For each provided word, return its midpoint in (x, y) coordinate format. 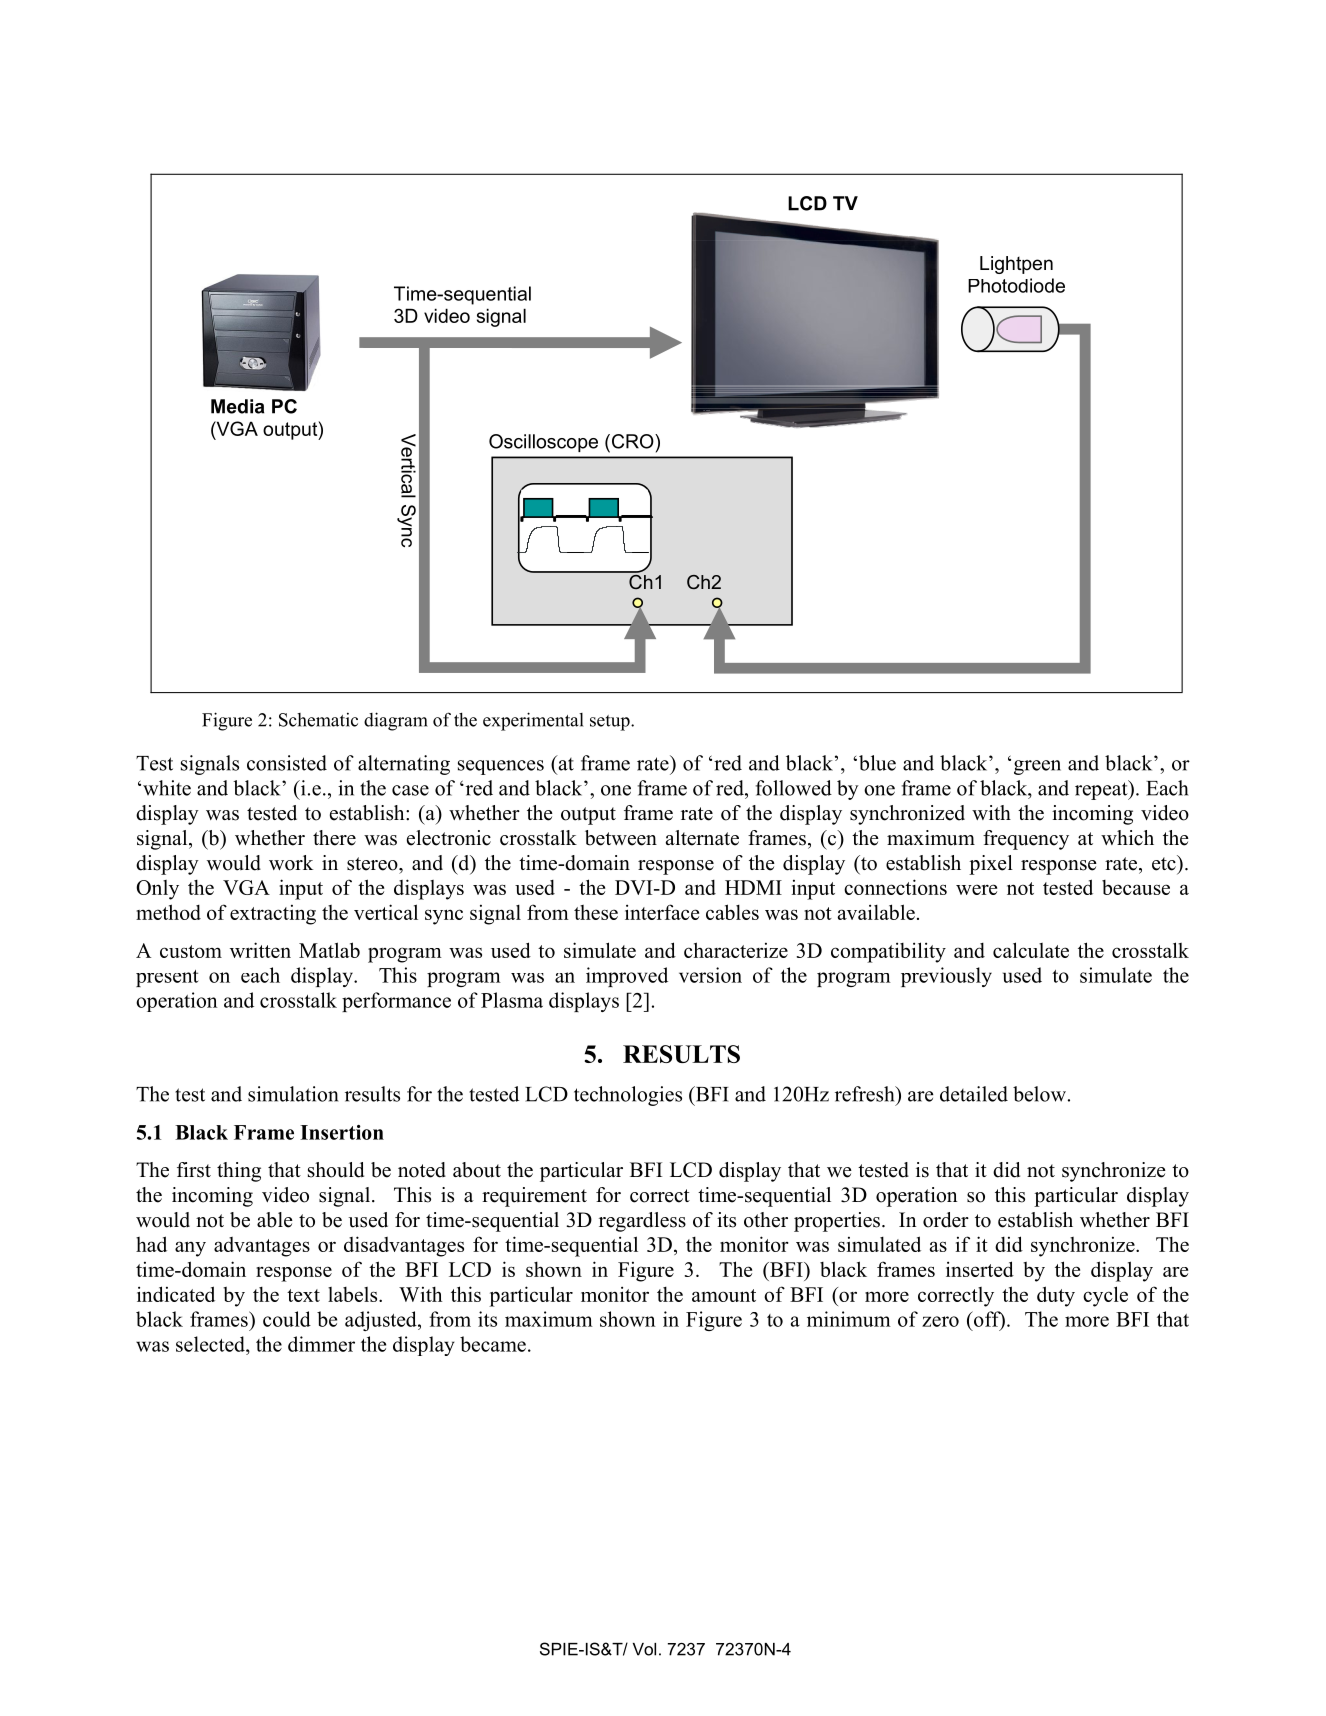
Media (237, 406)
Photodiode (1016, 285)
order (946, 1220)
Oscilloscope (543, 443)
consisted (287, 763)
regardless (642, 1222)
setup (611, 723)
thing (239, 1172)
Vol (644, 1649)
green (1037, 767)
